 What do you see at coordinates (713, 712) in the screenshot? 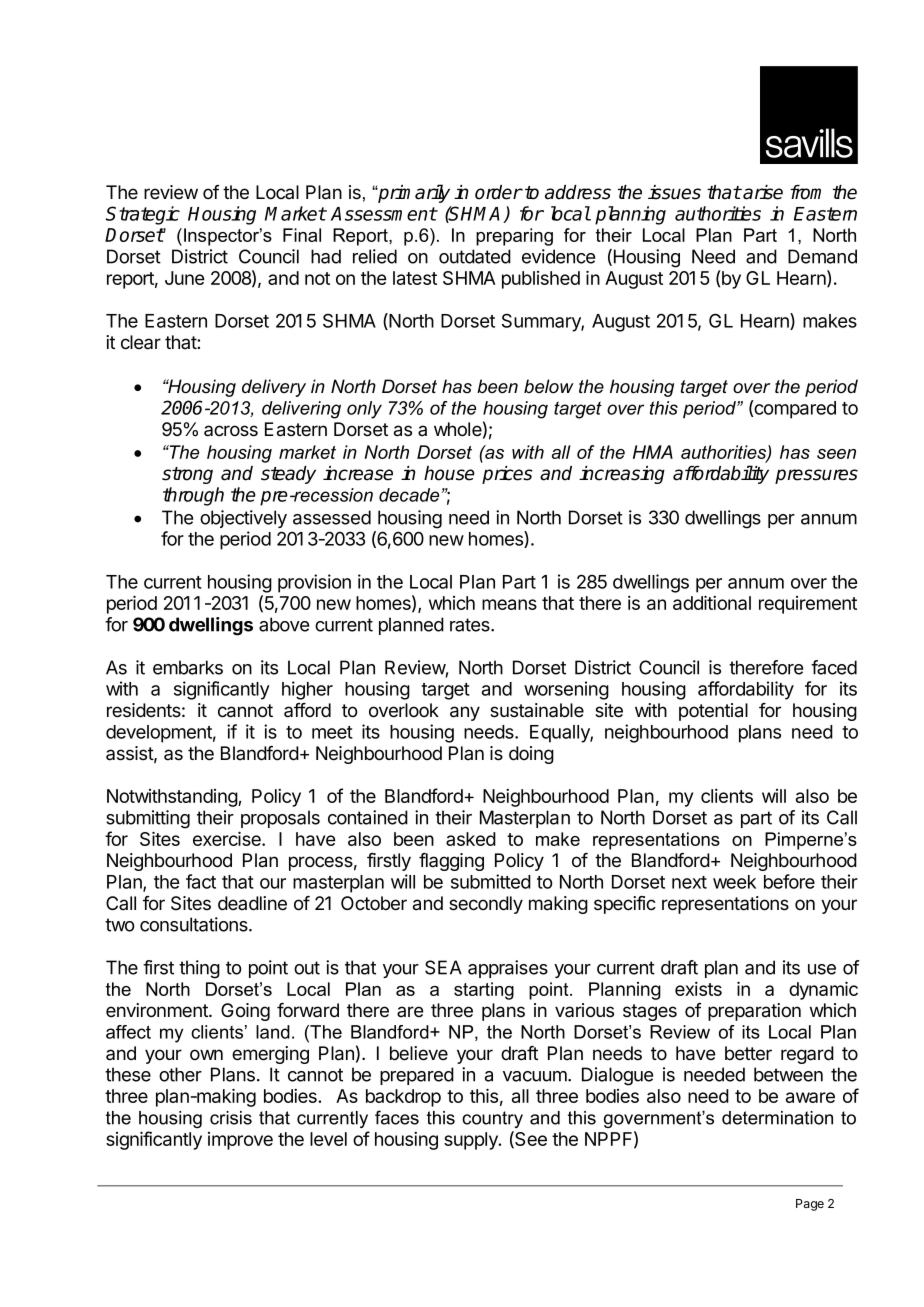
I see `potential` at bounding box center [713, 712].
